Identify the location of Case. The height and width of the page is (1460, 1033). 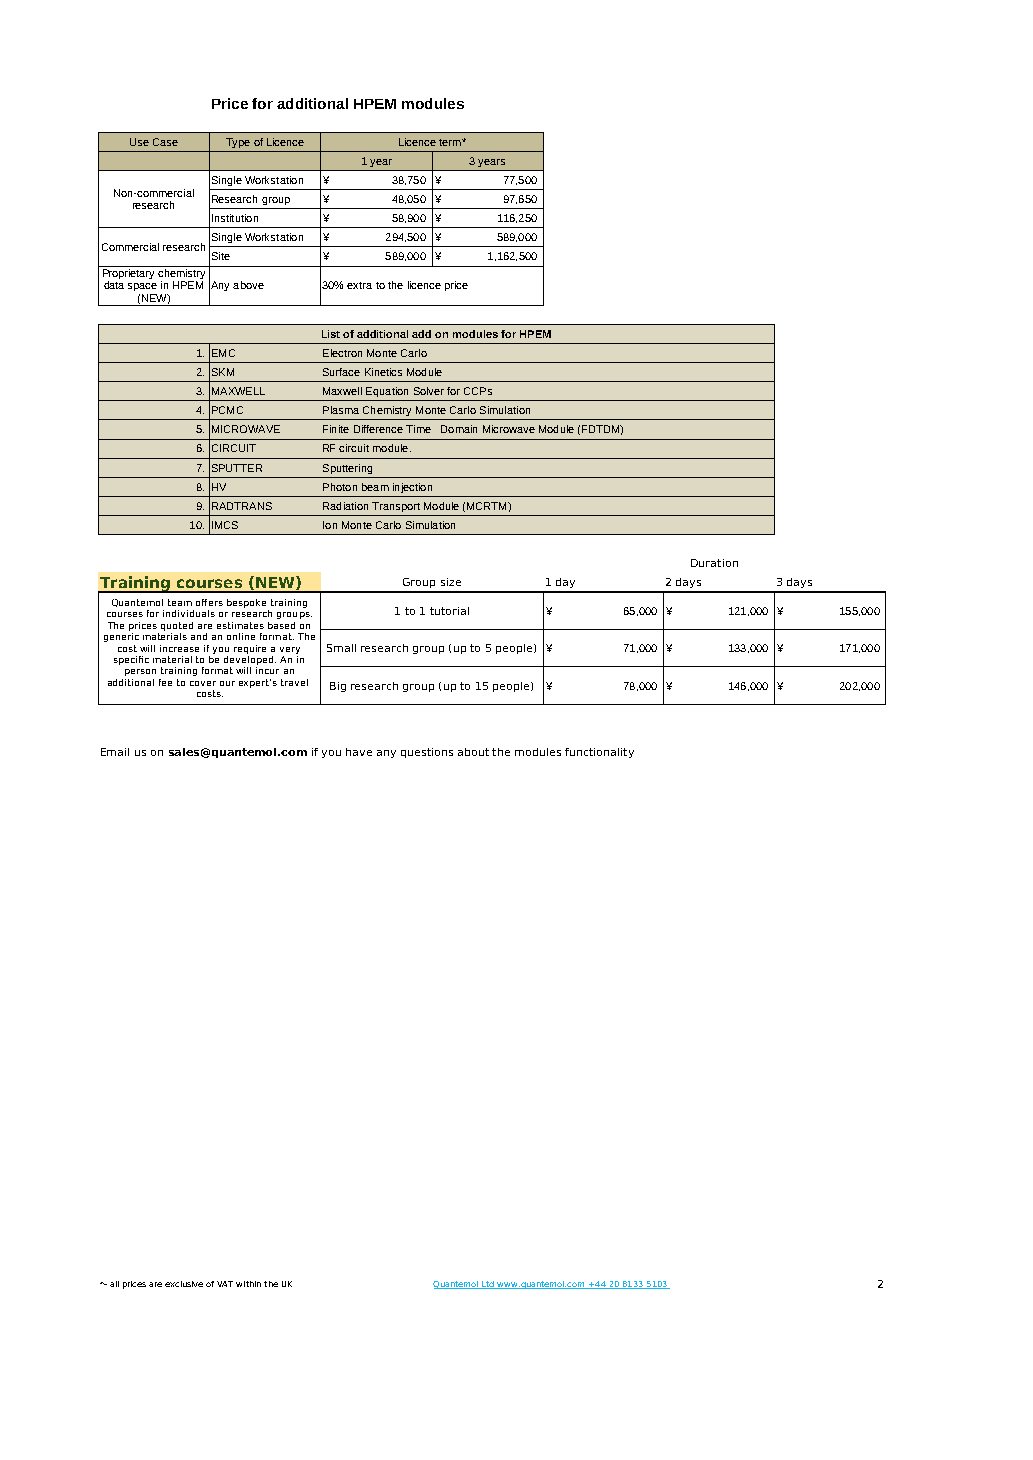
(165, 142).
